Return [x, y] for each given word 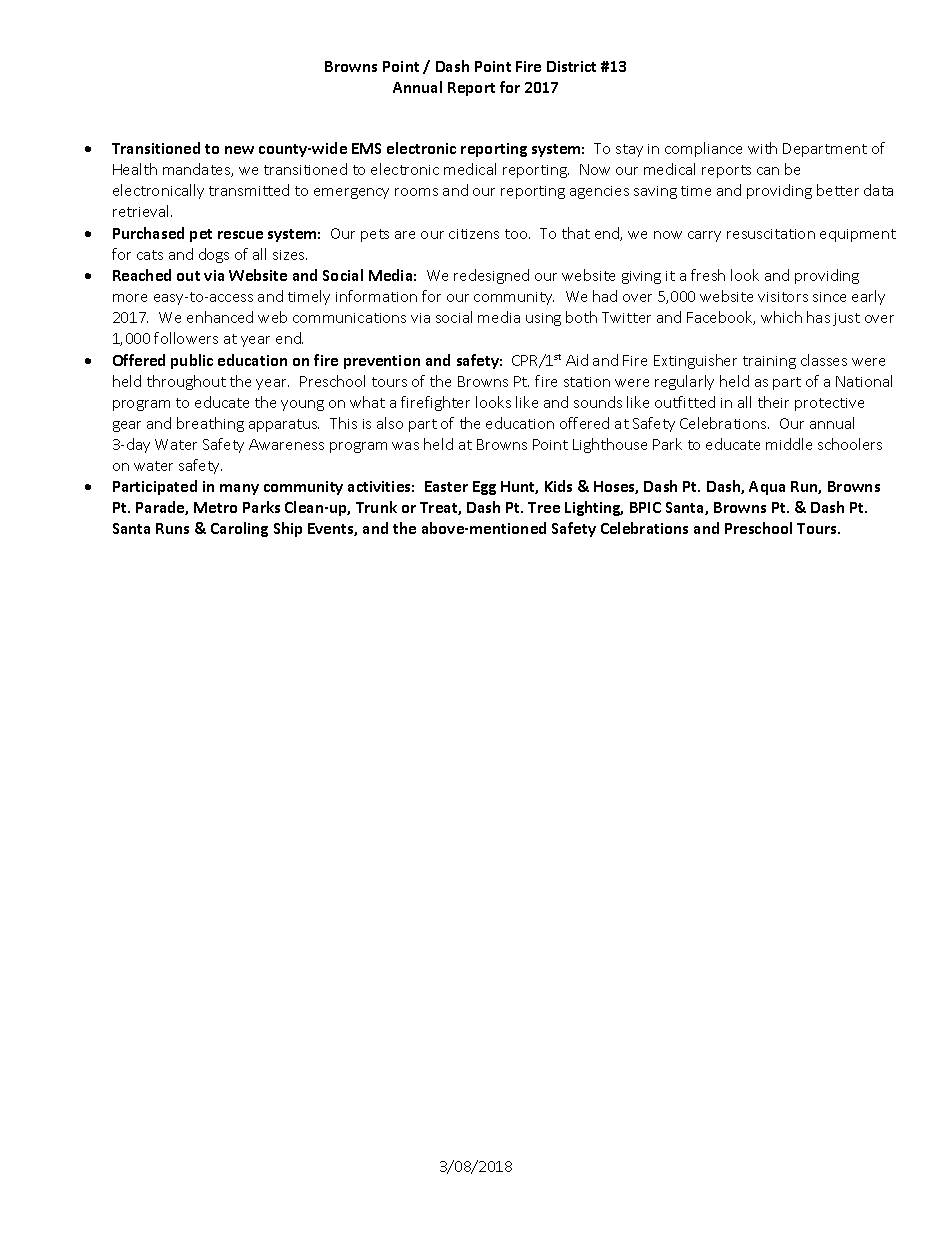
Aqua [767, 488]
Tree [544, 507]
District [571, 66]
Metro [215, 507]
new [239, 150]
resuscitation [771, 234]
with [762, 148]
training [769, 362]
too [517, 234]
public [192, 361]
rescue [240, 235]
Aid [577, 360]
